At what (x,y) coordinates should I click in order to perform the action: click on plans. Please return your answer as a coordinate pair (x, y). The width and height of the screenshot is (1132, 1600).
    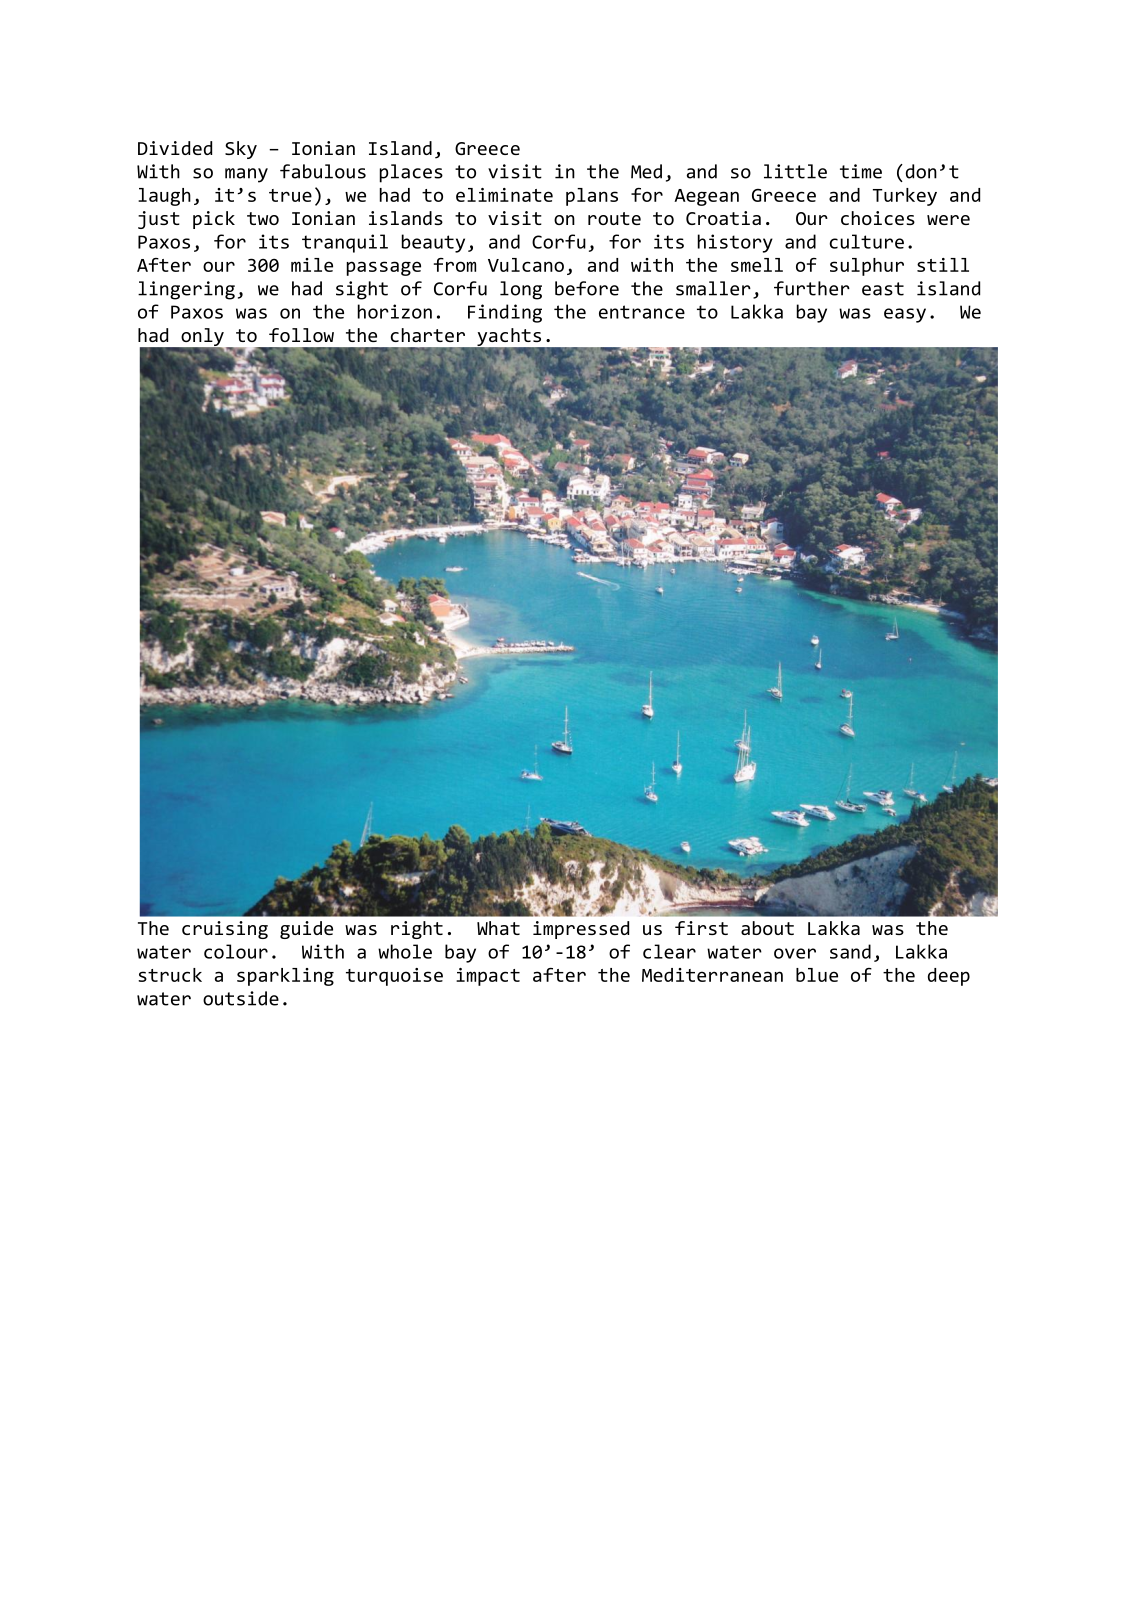
    Looking at the image, I should click on (592, 197).
